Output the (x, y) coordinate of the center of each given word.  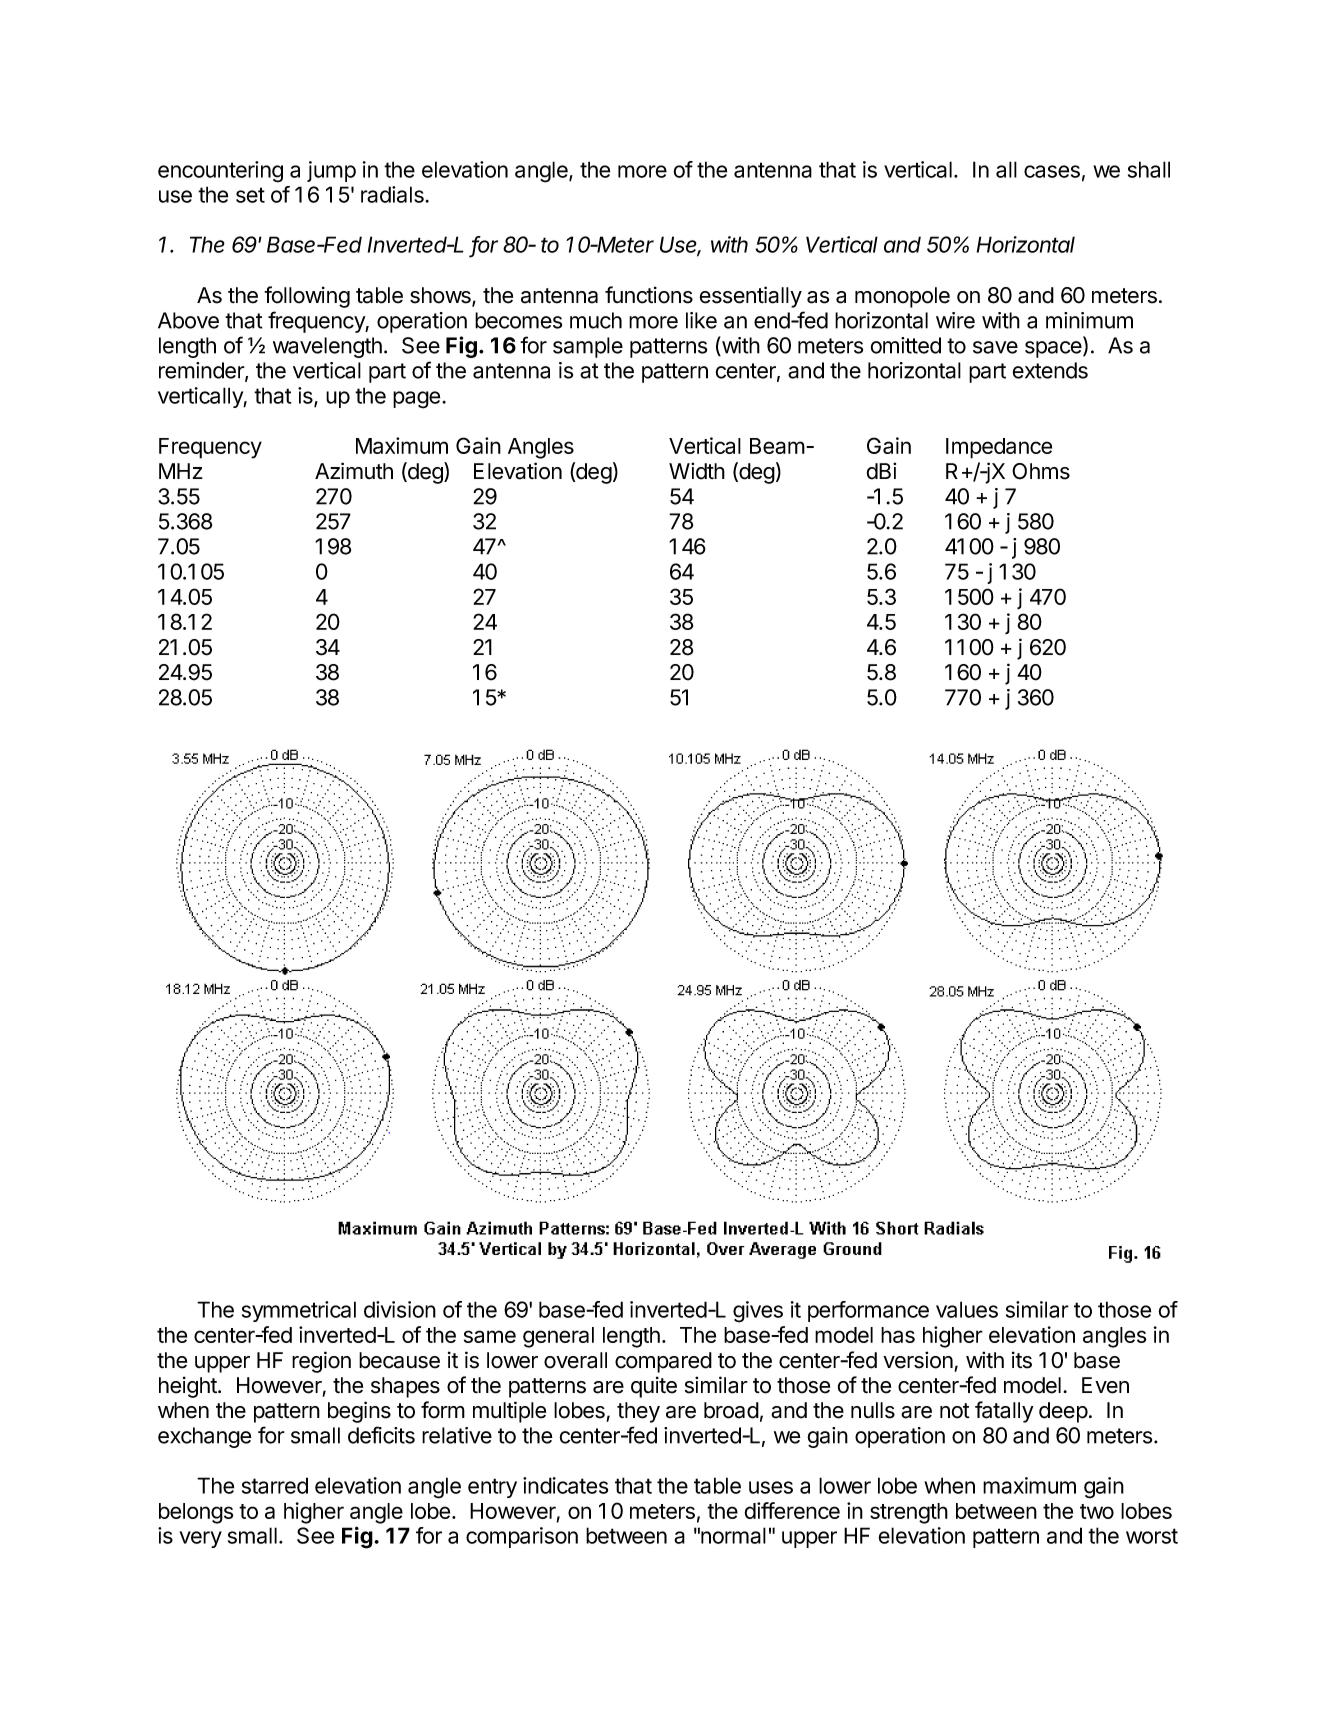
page (416, 400)
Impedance (999, 448)
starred (275, 1485)
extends (1050, 370)
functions (649, 295)
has (898, 1335)
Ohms (1041, 471)
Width (697, 471)
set (250, 195)
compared (663, 1362)
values (967, 1309)
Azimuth (354, 470)
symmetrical (299, 1311)
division (400, 1309)
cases (1052, 171)
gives (758, 1312)
